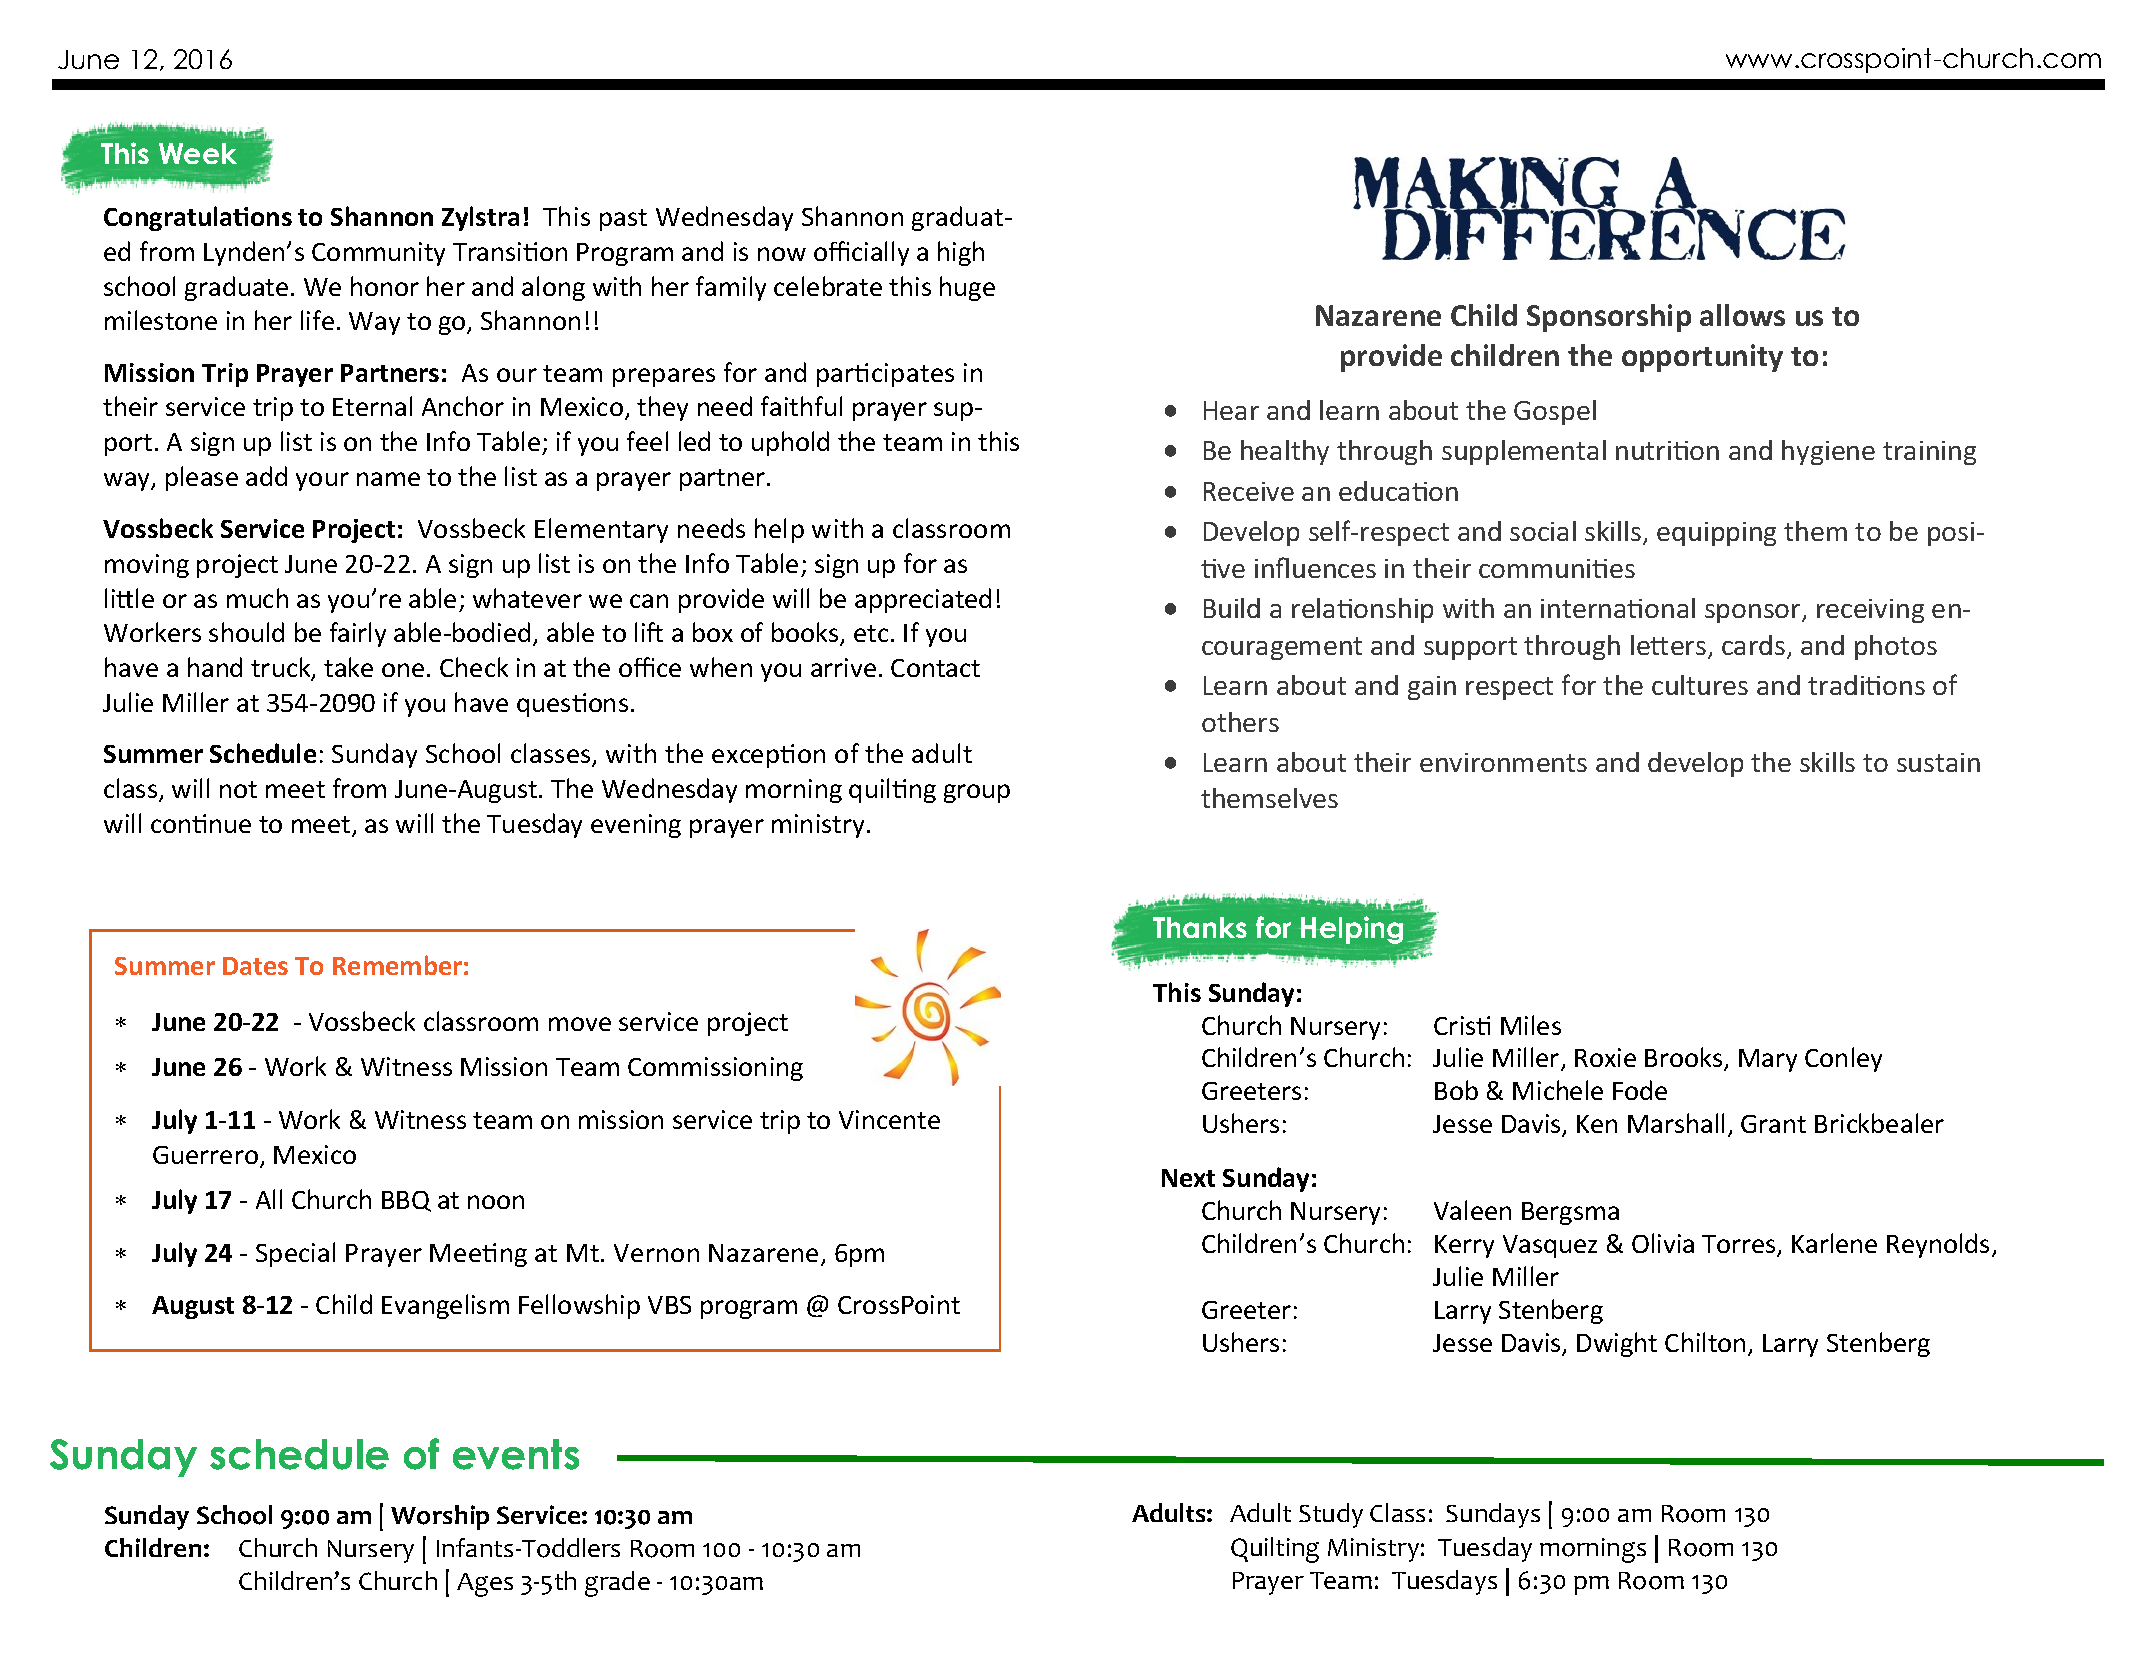 This screenshot has width=2156, height=1666. What do you see at coordinates (378, 254) in the screenshot?
I see `Community` at bounding box center [378, 254].
